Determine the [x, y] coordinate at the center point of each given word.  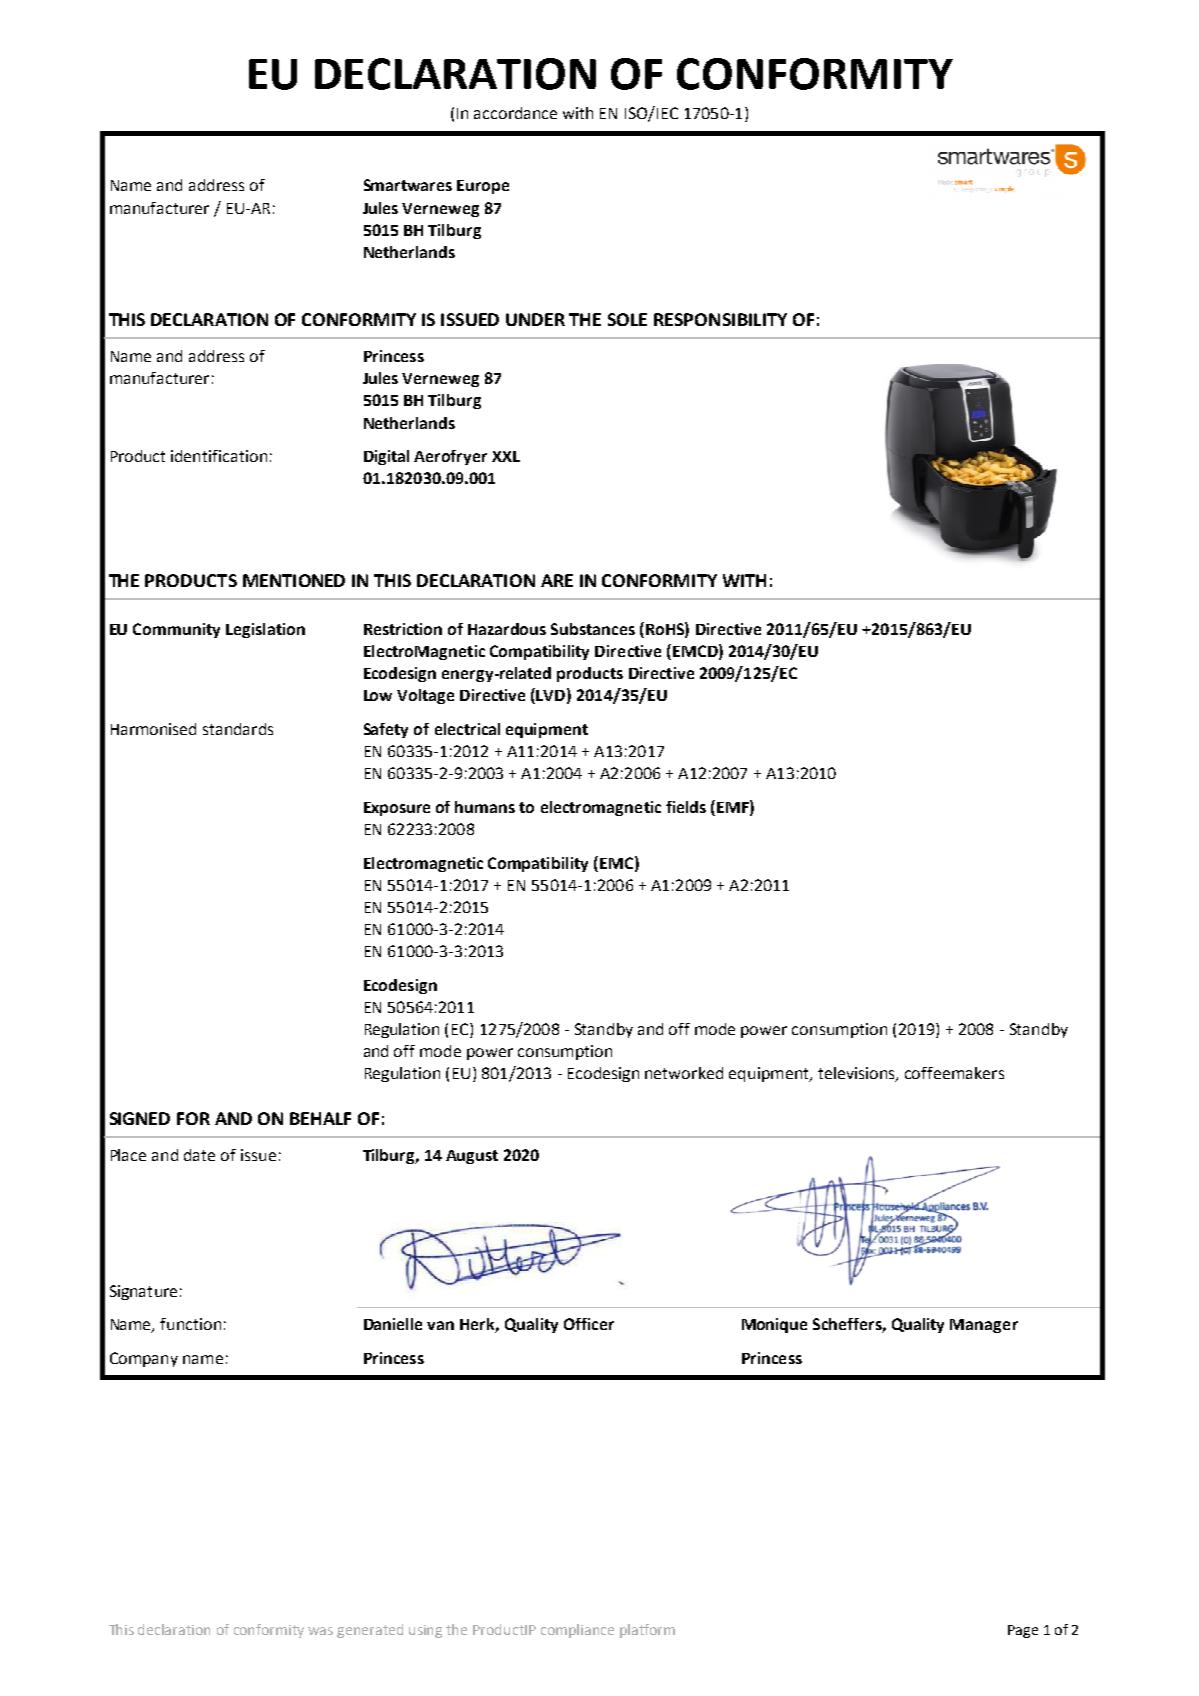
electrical [467, 729]
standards [238, 729]
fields [686, 807]
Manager [984, 1326]
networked [684, 1073]
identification [219, 456]
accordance [515, 113]
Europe [483, 187]
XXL [506, 456]
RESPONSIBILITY [720, 319]
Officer [589, 1324]
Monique [774, 1325]
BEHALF [320, 1118]
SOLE [627, 319]
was [320, 1631]
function [190, 1324]
